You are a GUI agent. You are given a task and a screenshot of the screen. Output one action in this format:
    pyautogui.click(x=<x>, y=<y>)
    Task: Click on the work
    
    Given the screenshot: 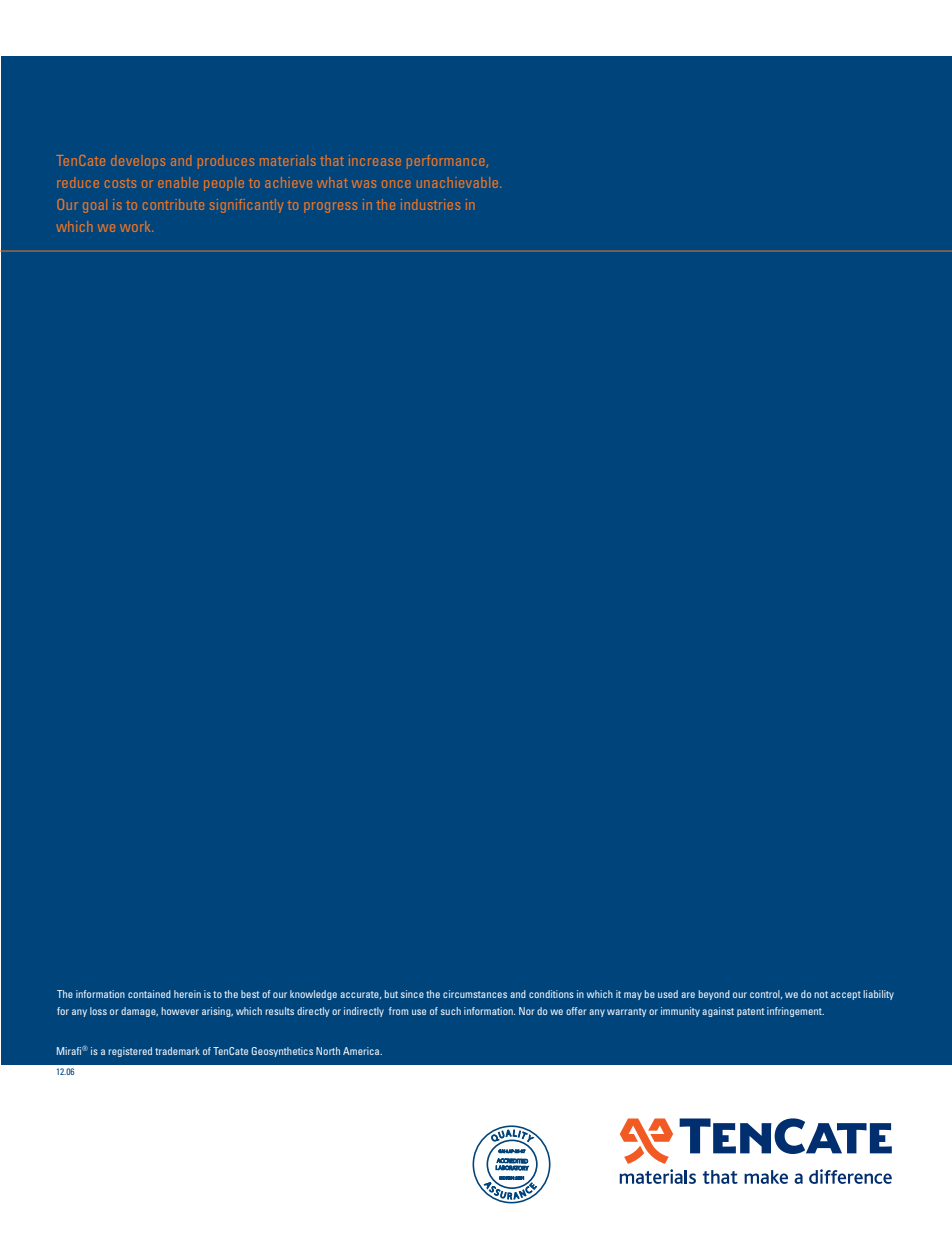 What is the action you would take?
    pyautogui.click(x=136, y=226)
